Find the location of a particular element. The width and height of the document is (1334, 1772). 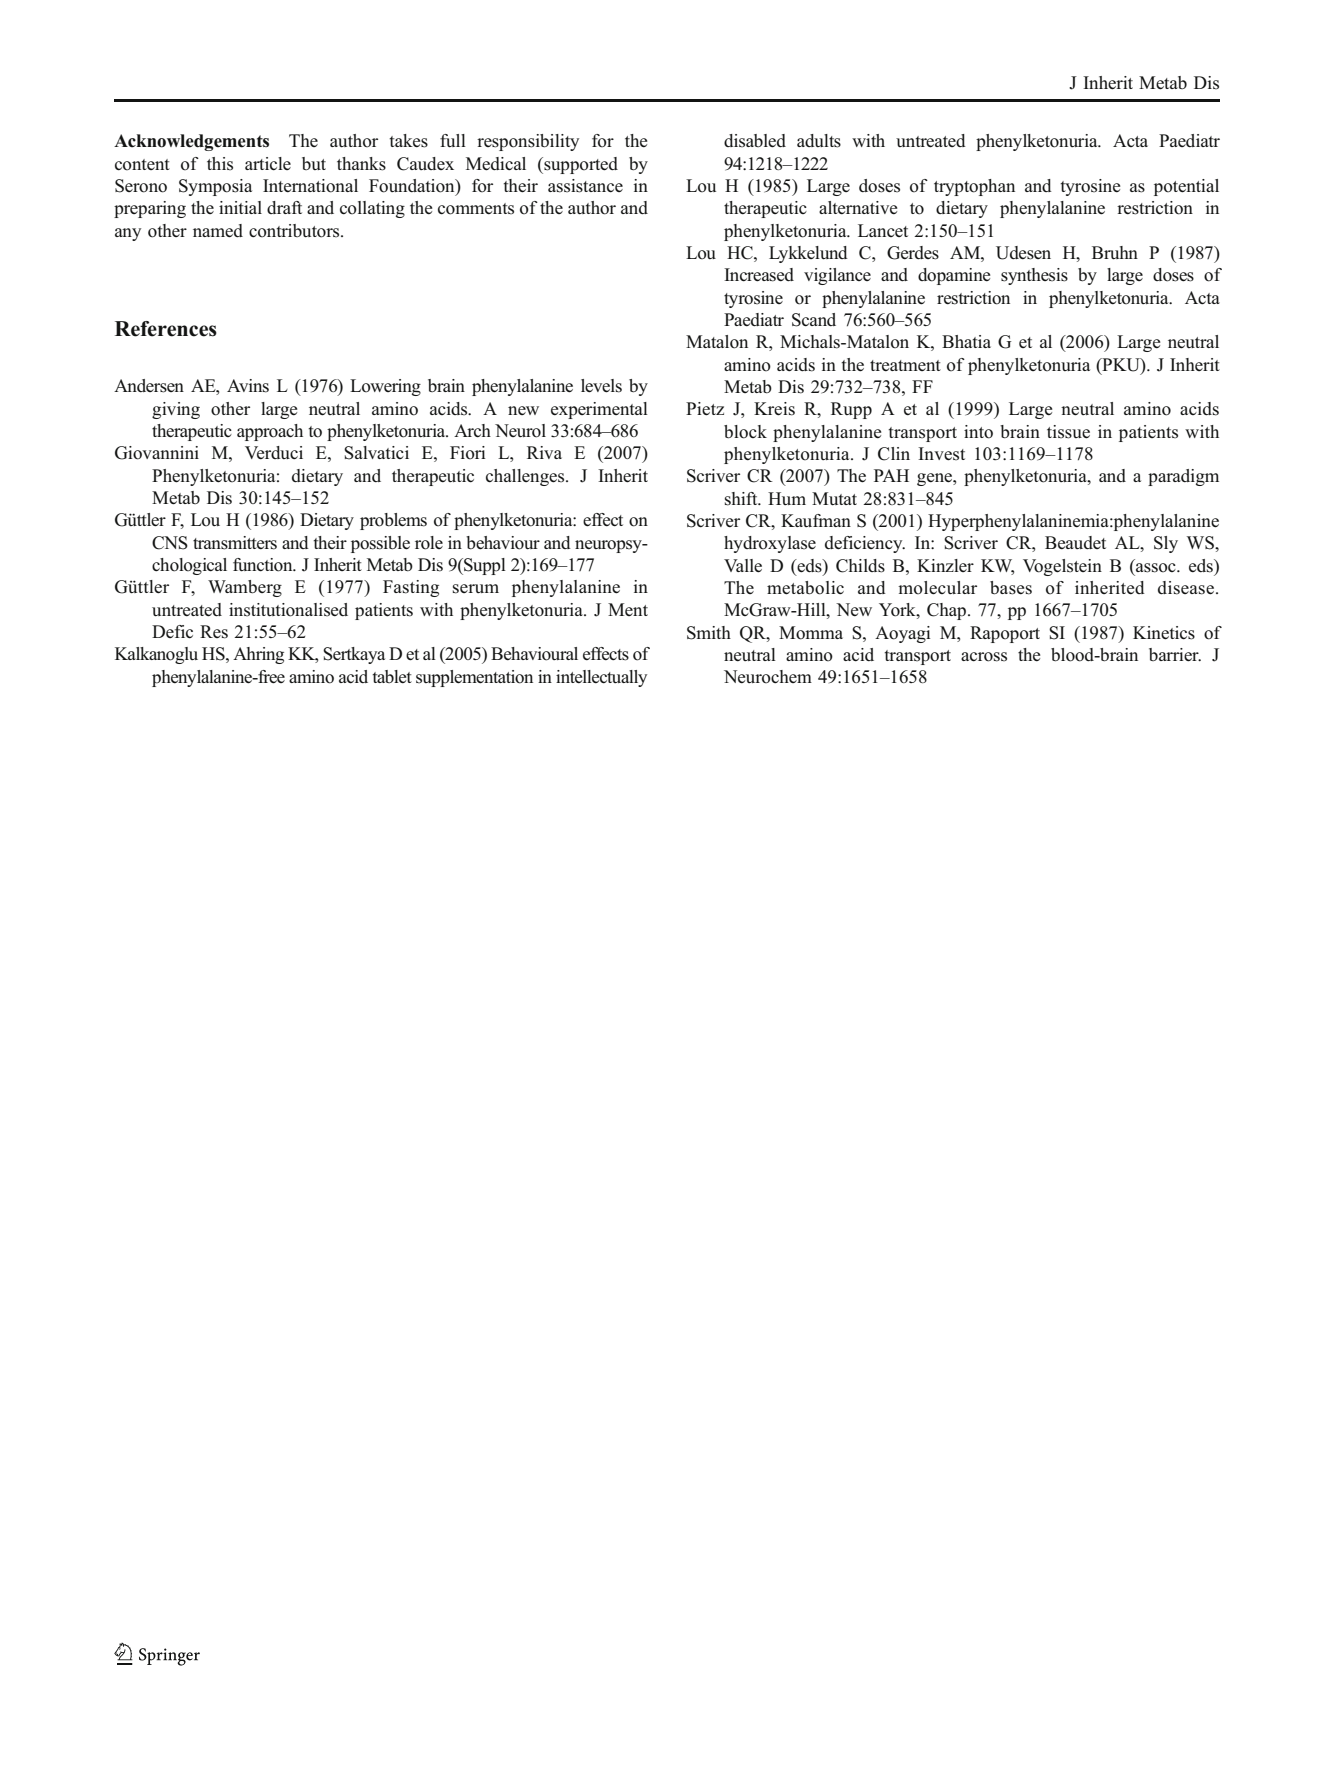

levels is located at coordinates (601, 386).
